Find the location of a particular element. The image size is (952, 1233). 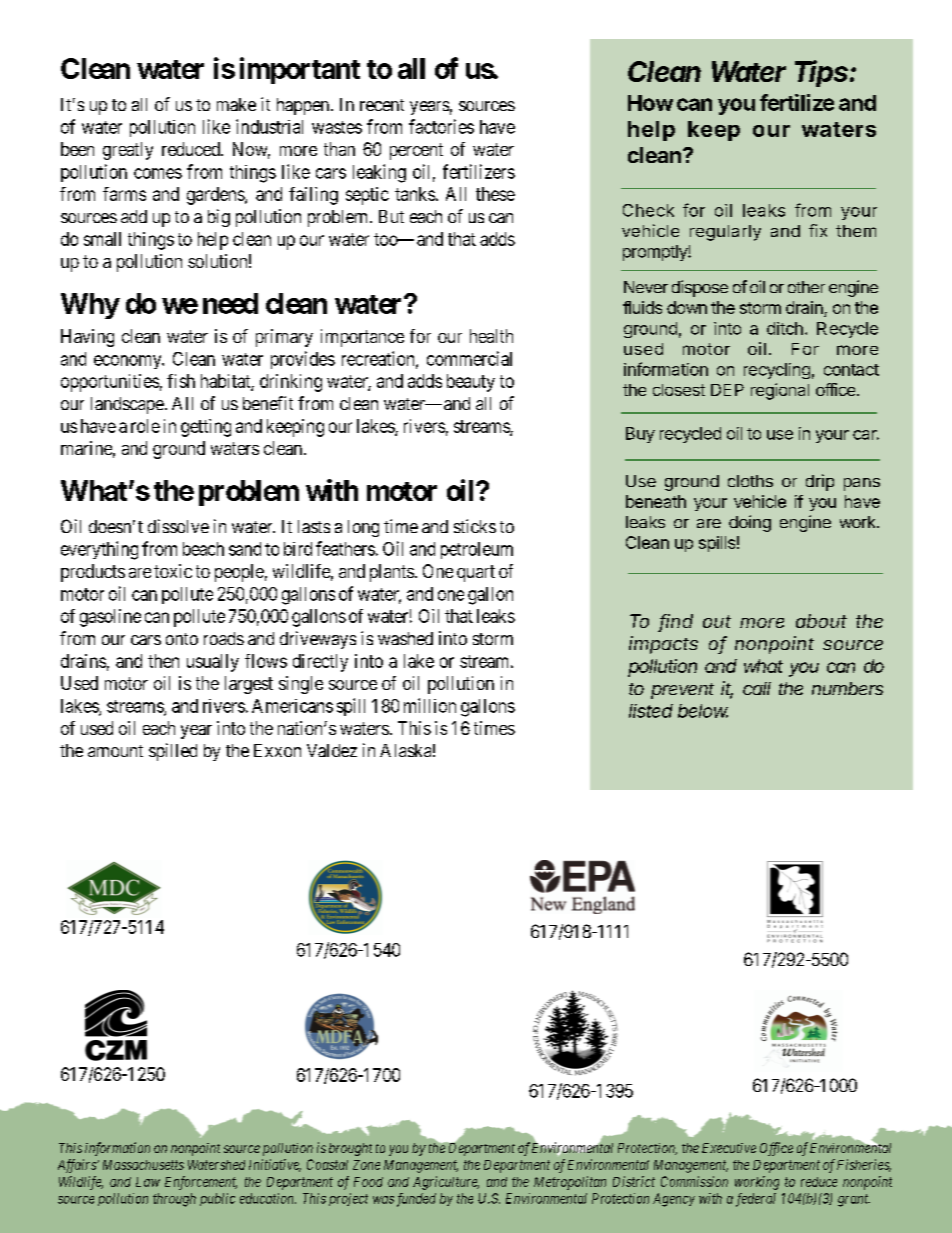

Massachusetts is located at coordinates (143, 1165).
